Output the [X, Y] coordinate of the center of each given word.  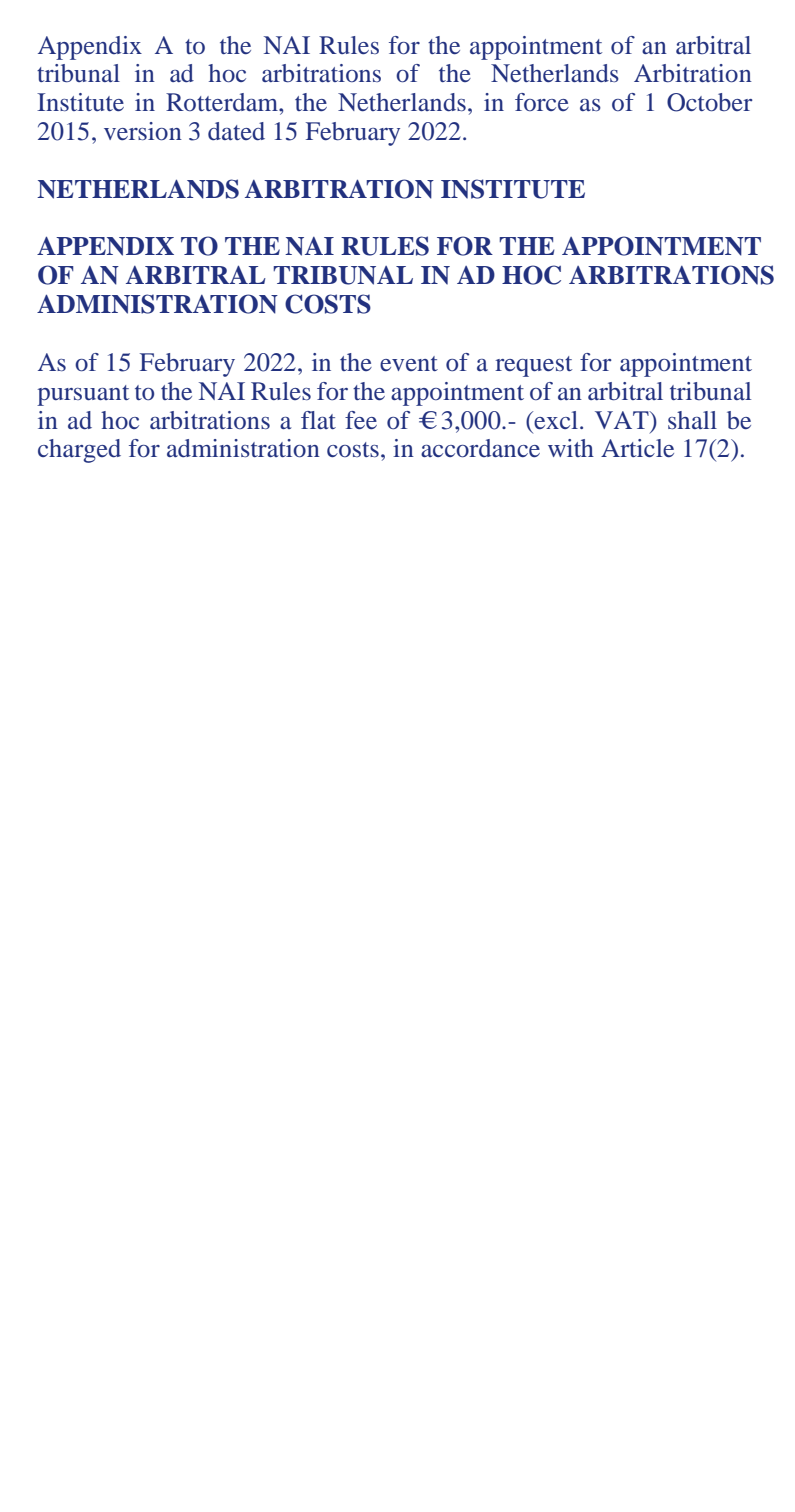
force [542, 102]
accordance [480, 448]
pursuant [83, 395]
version [143, 131]
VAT [623, 420]
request [533, 366]
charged [79, 451]
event [409, 363]
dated [236, 131]
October [710, 102]
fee [361, 420]
